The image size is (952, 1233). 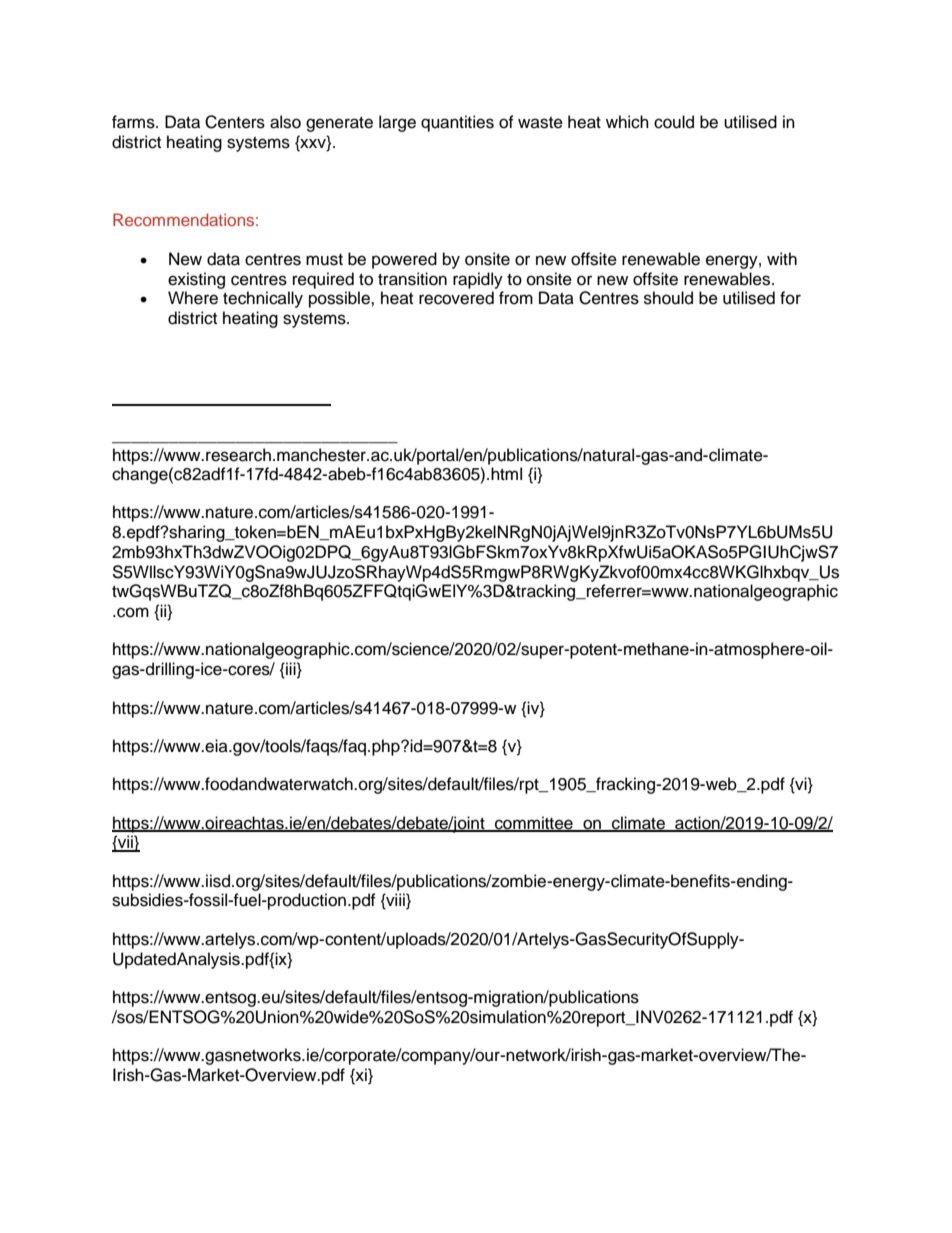 What do you see at coordinates (324, 260) in the screenshot?
I see `must` at bounding box center [324, 260].
